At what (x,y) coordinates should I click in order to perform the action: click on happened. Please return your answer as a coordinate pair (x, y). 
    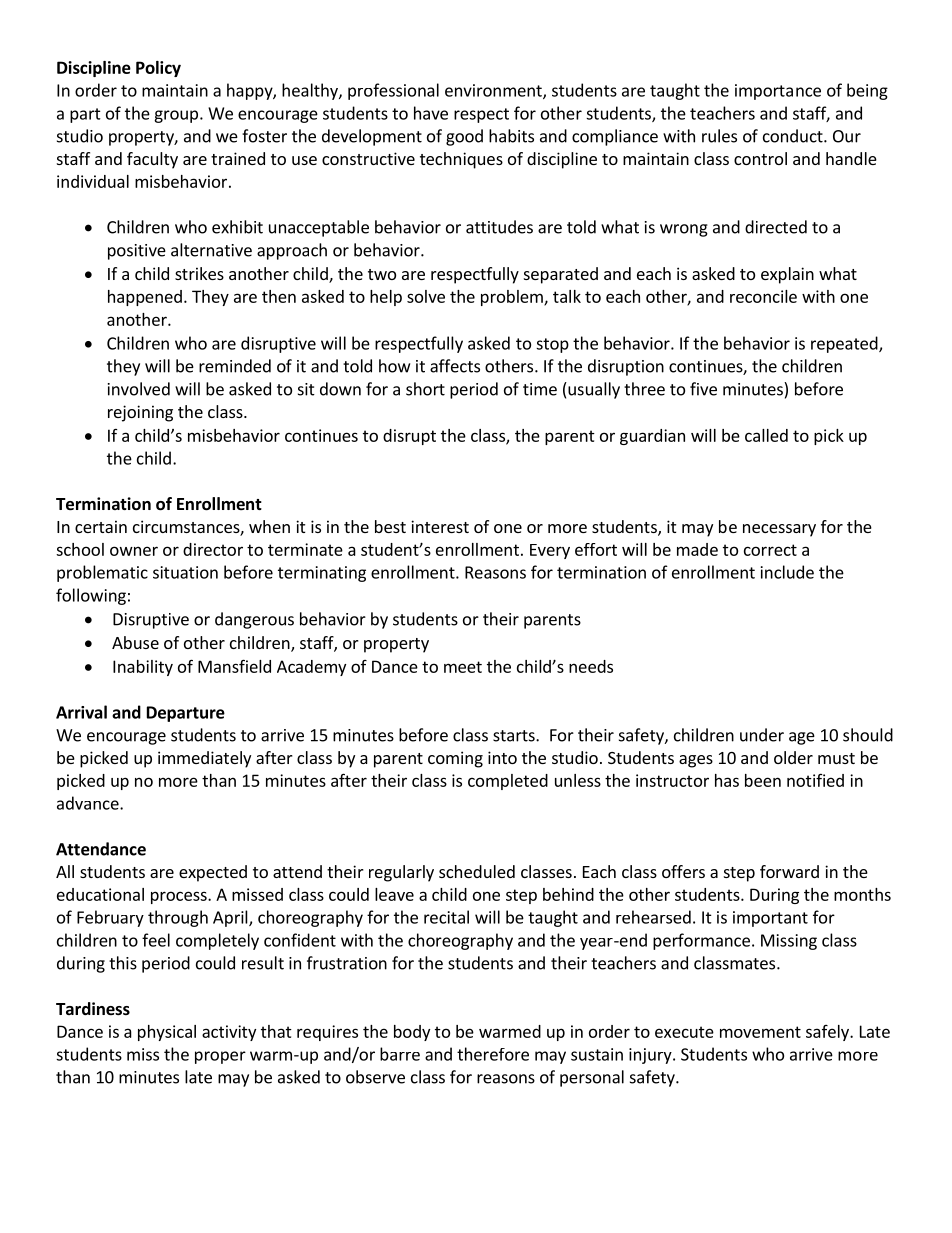
    Looking at the image, I should click on (145, 298).
